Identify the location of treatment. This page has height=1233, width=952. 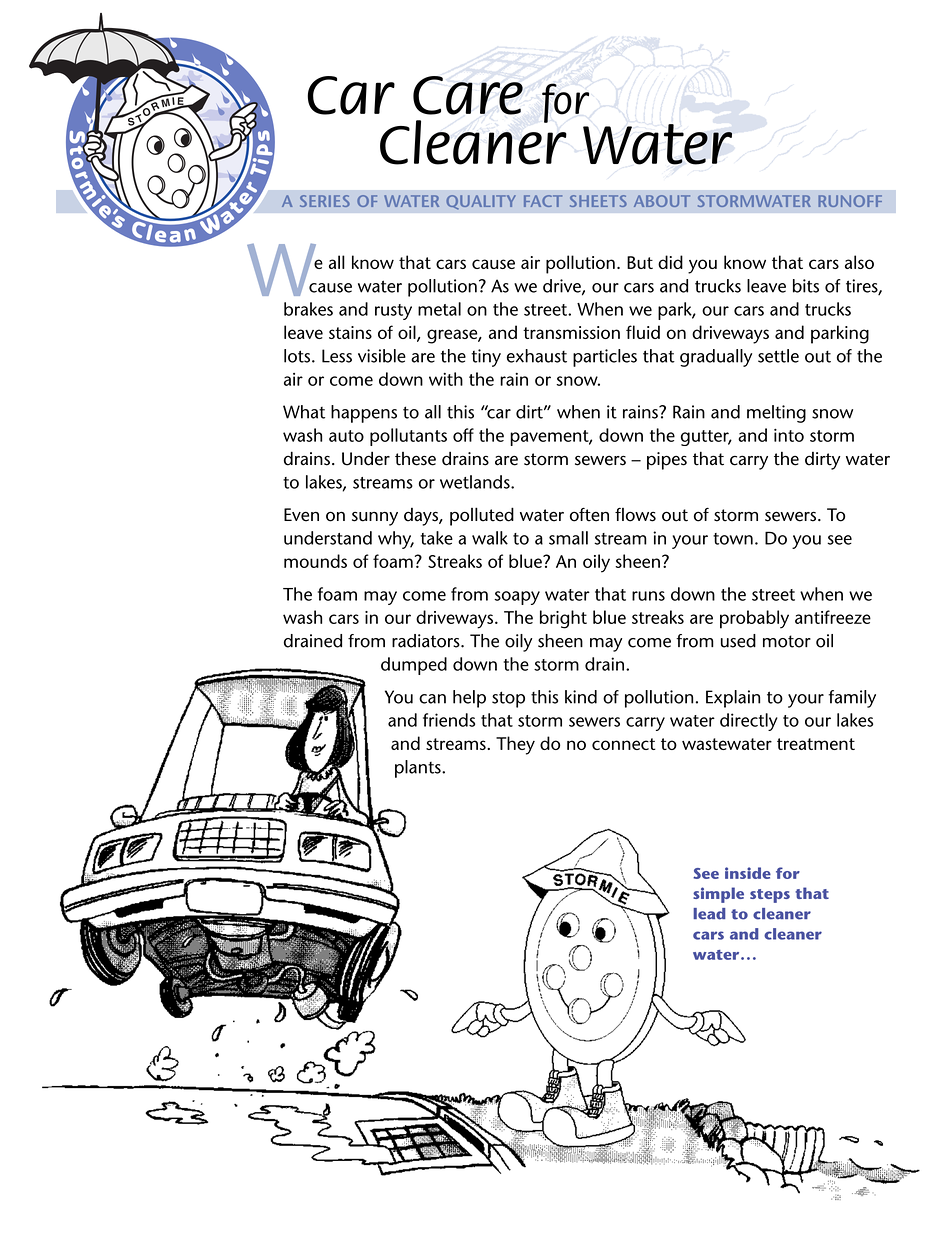
(816, 744).
